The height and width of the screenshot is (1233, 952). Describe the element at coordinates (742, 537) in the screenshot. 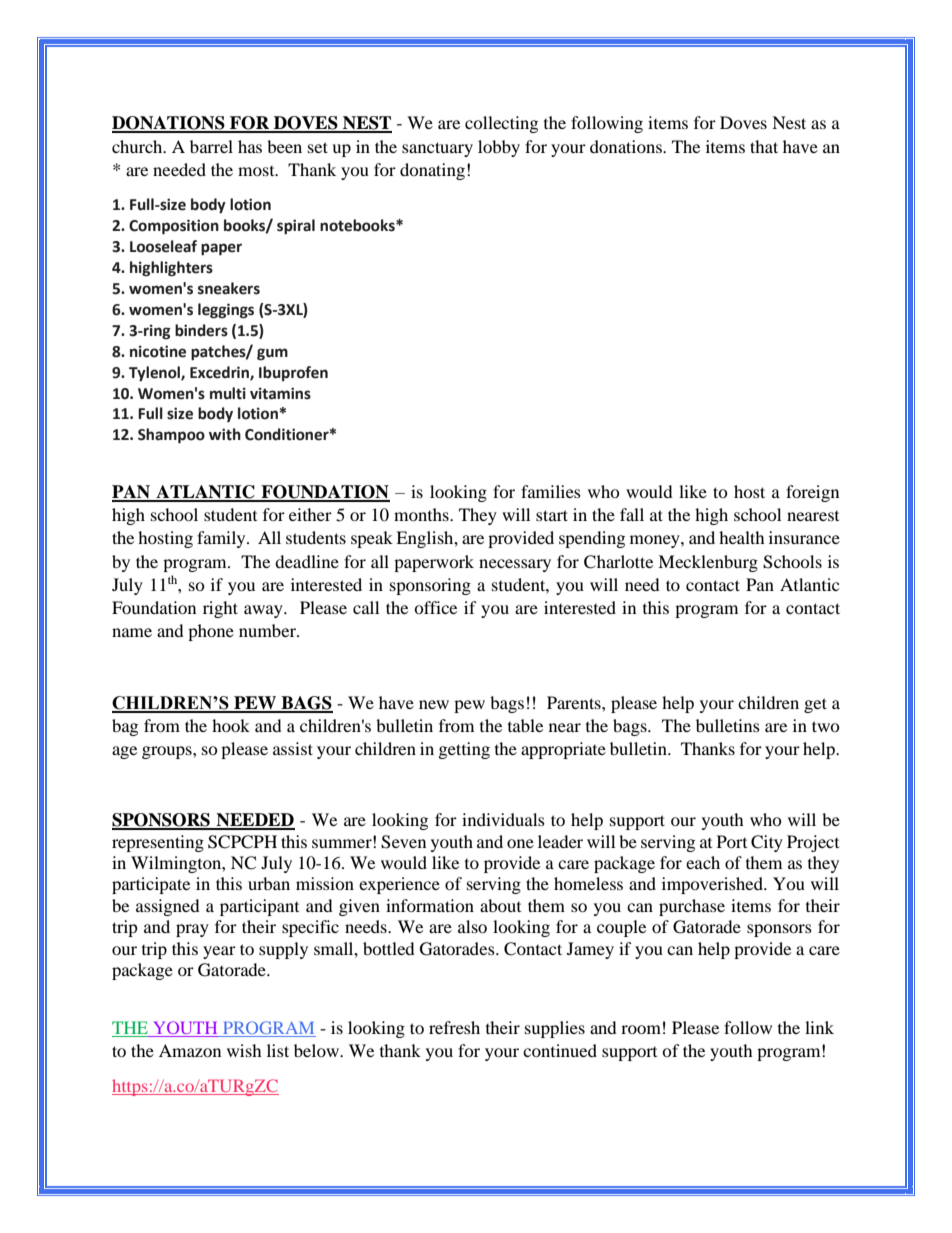

I see `health` at that location.
